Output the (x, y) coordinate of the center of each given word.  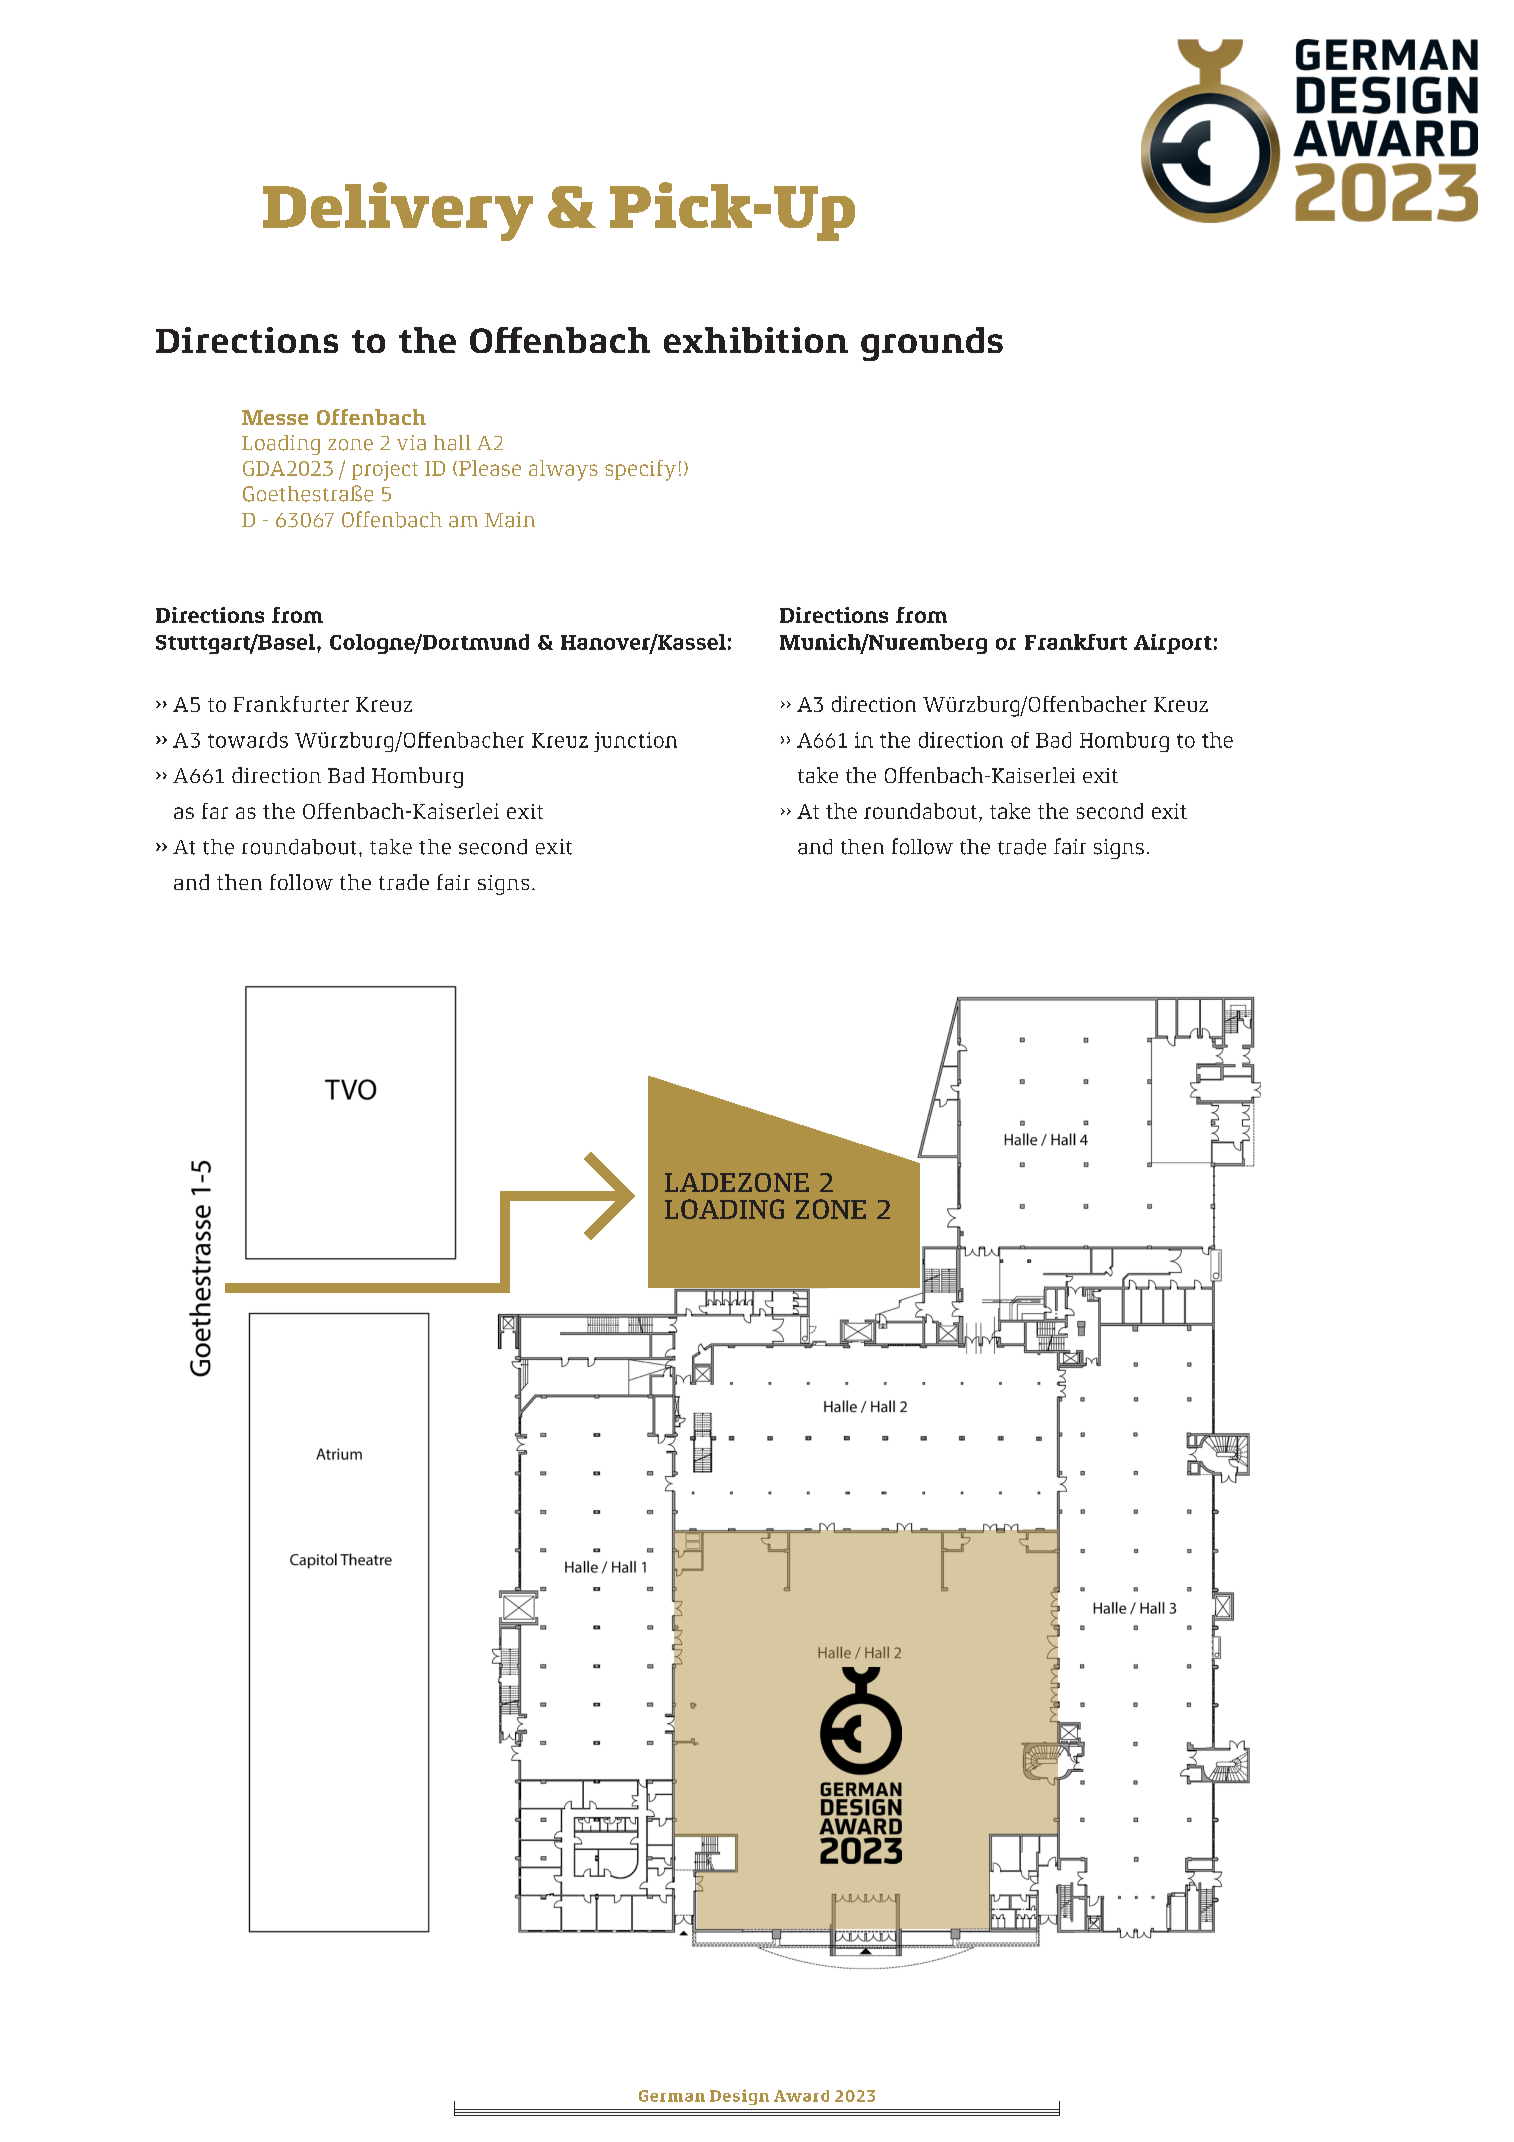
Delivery (398, 211)
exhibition (756, 340)
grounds (932, 344)
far (215, 811)
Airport (1173, 644)
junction (635, 742)
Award (801, 2096)
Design (739, 2097)
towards (248, 740)
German (672, 2096)
